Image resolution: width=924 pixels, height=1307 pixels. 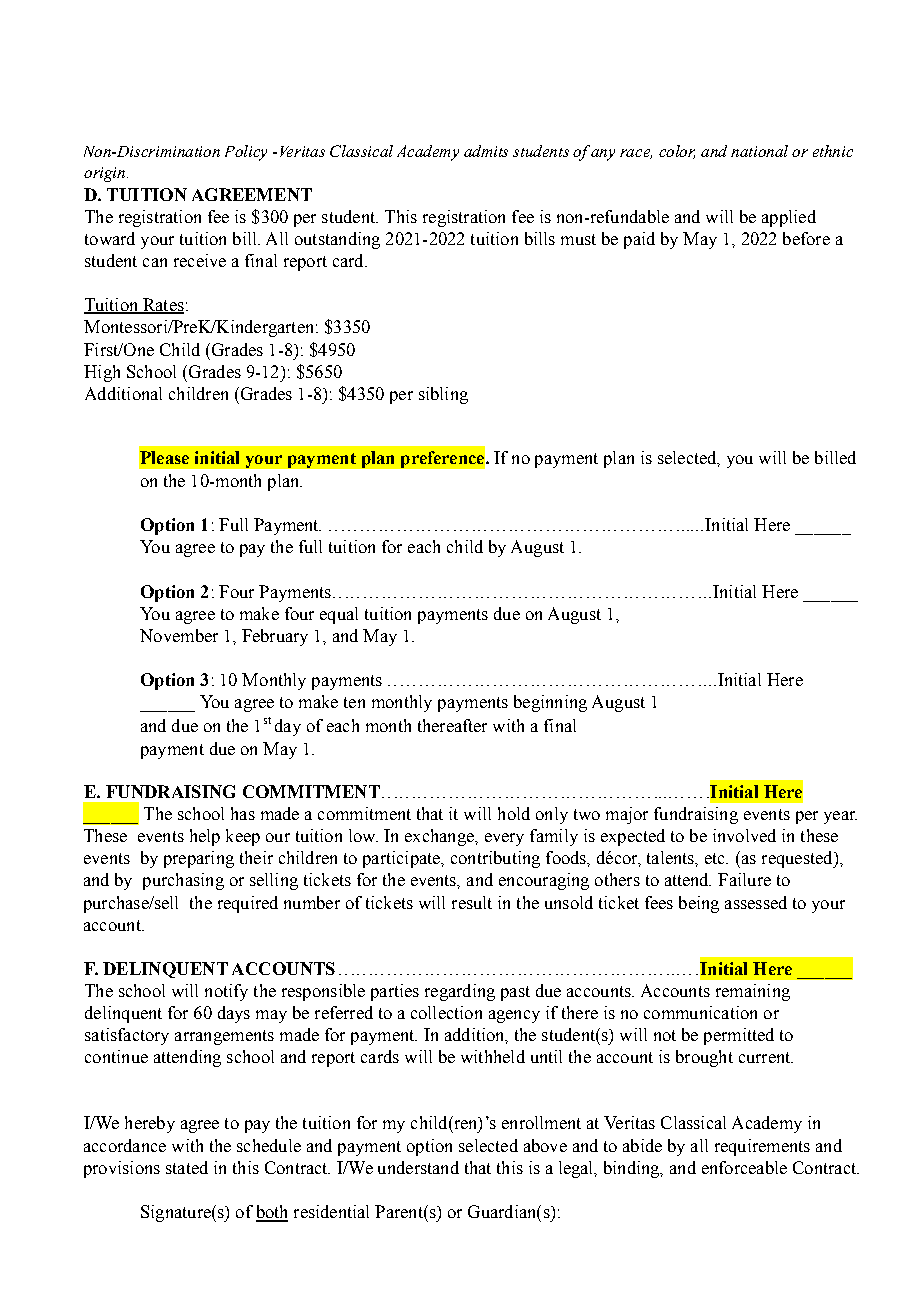 What do you see at coordinates (486, 151) in the screenshot?
I see `admits` at bounding box center [486, 151].
